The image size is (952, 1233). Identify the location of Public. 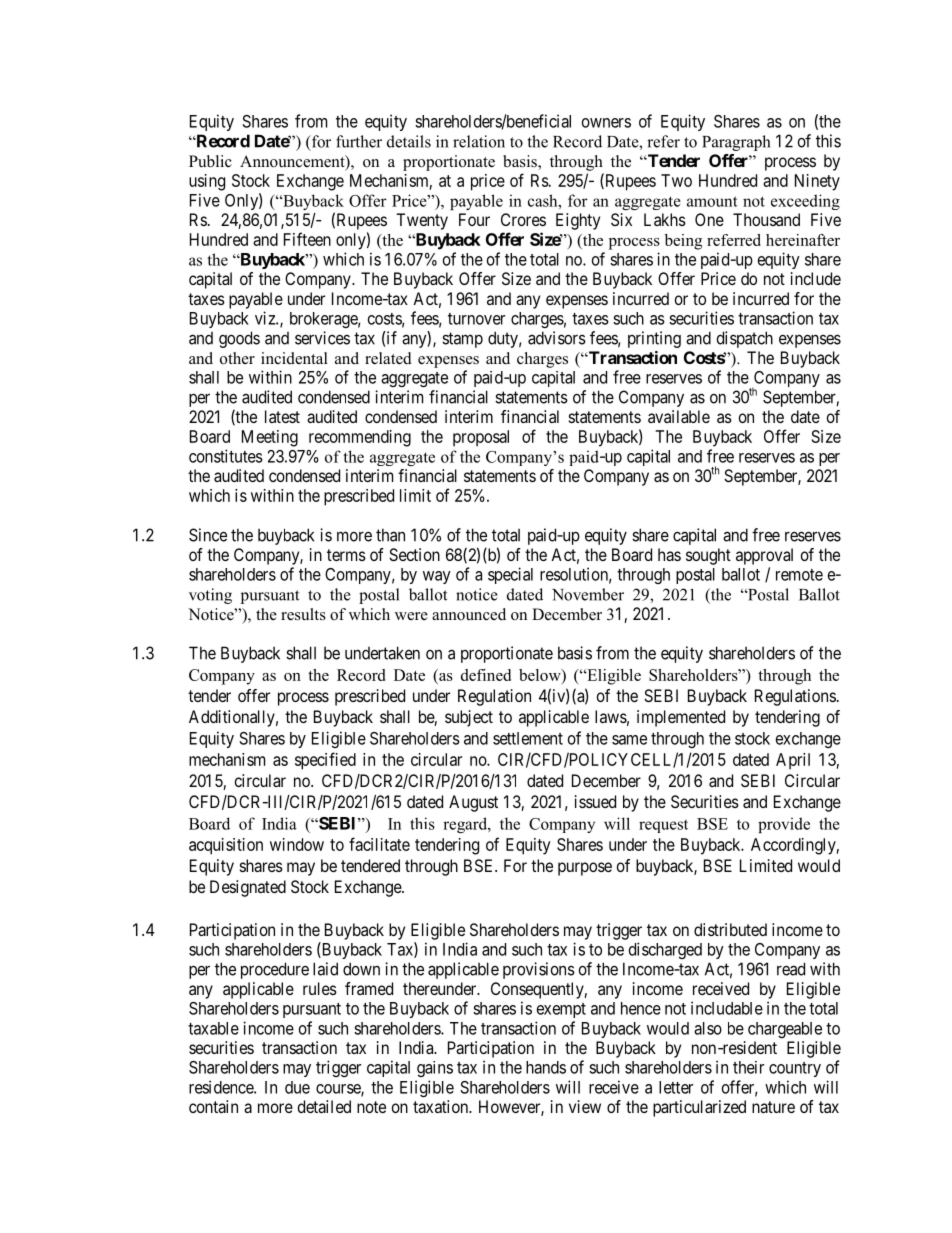
(210, 161).
